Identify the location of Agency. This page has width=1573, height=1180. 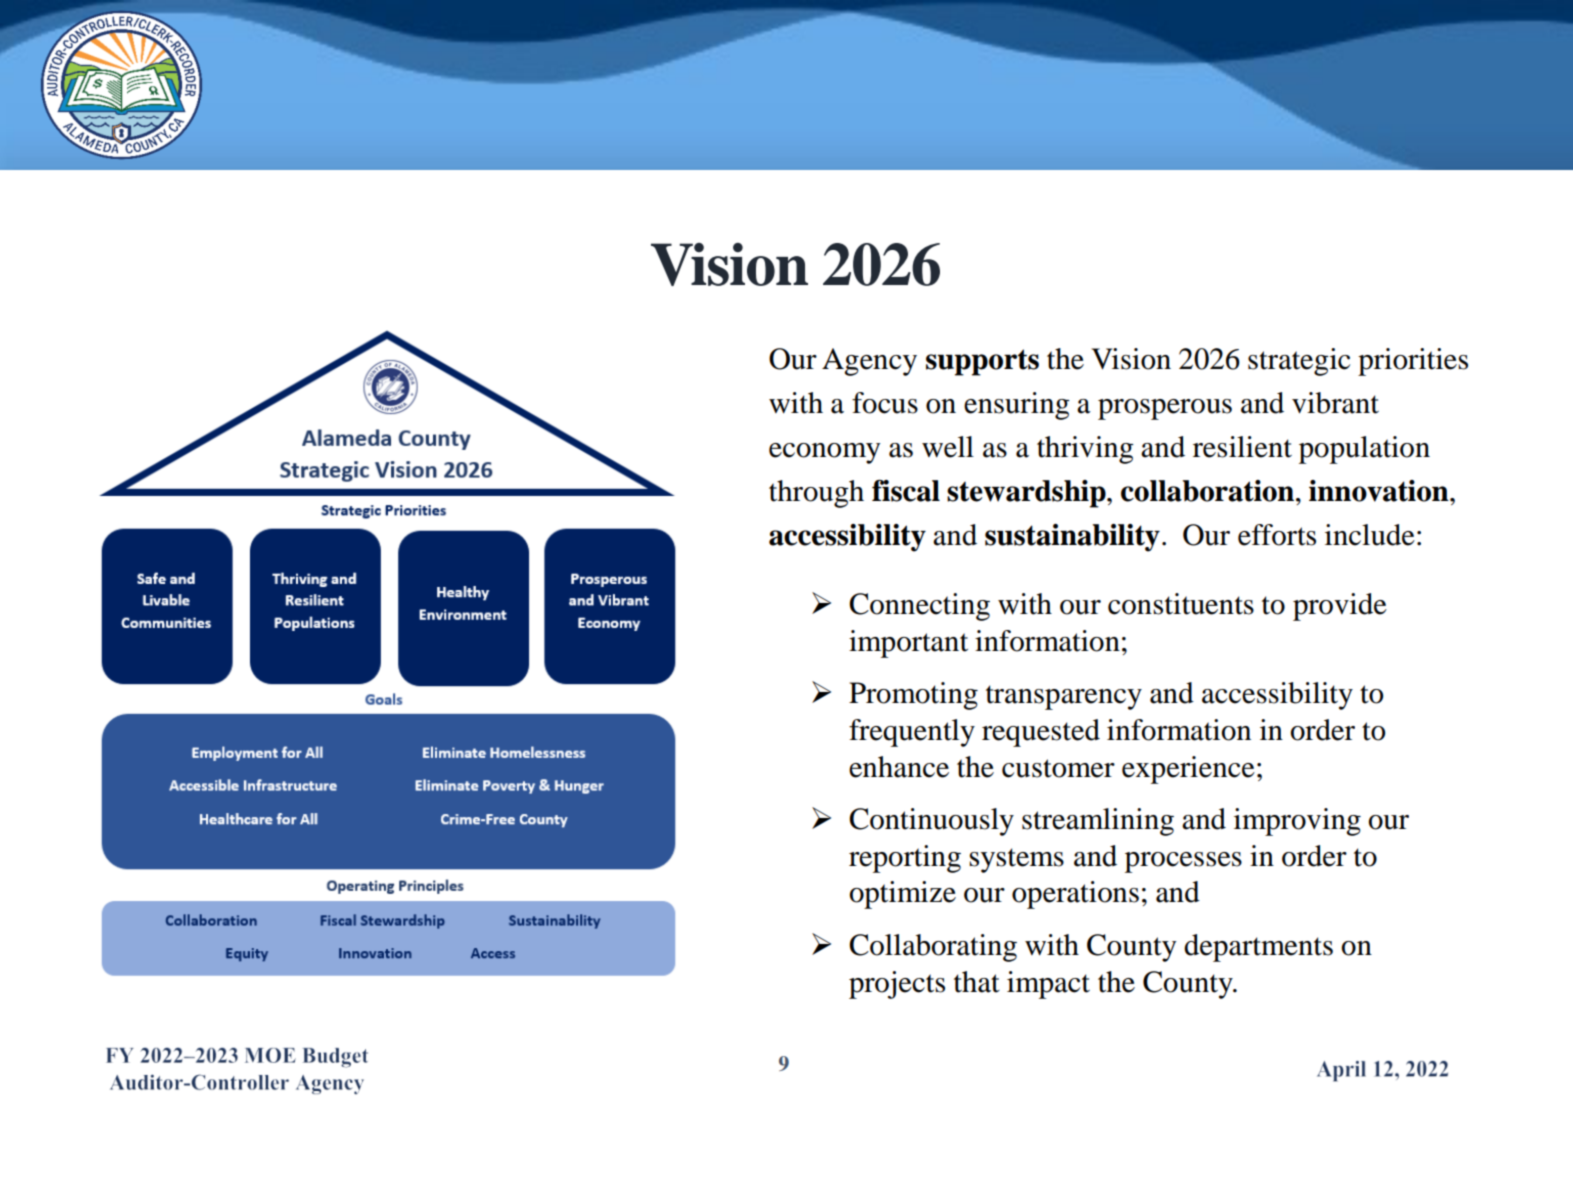
(869, 362).
